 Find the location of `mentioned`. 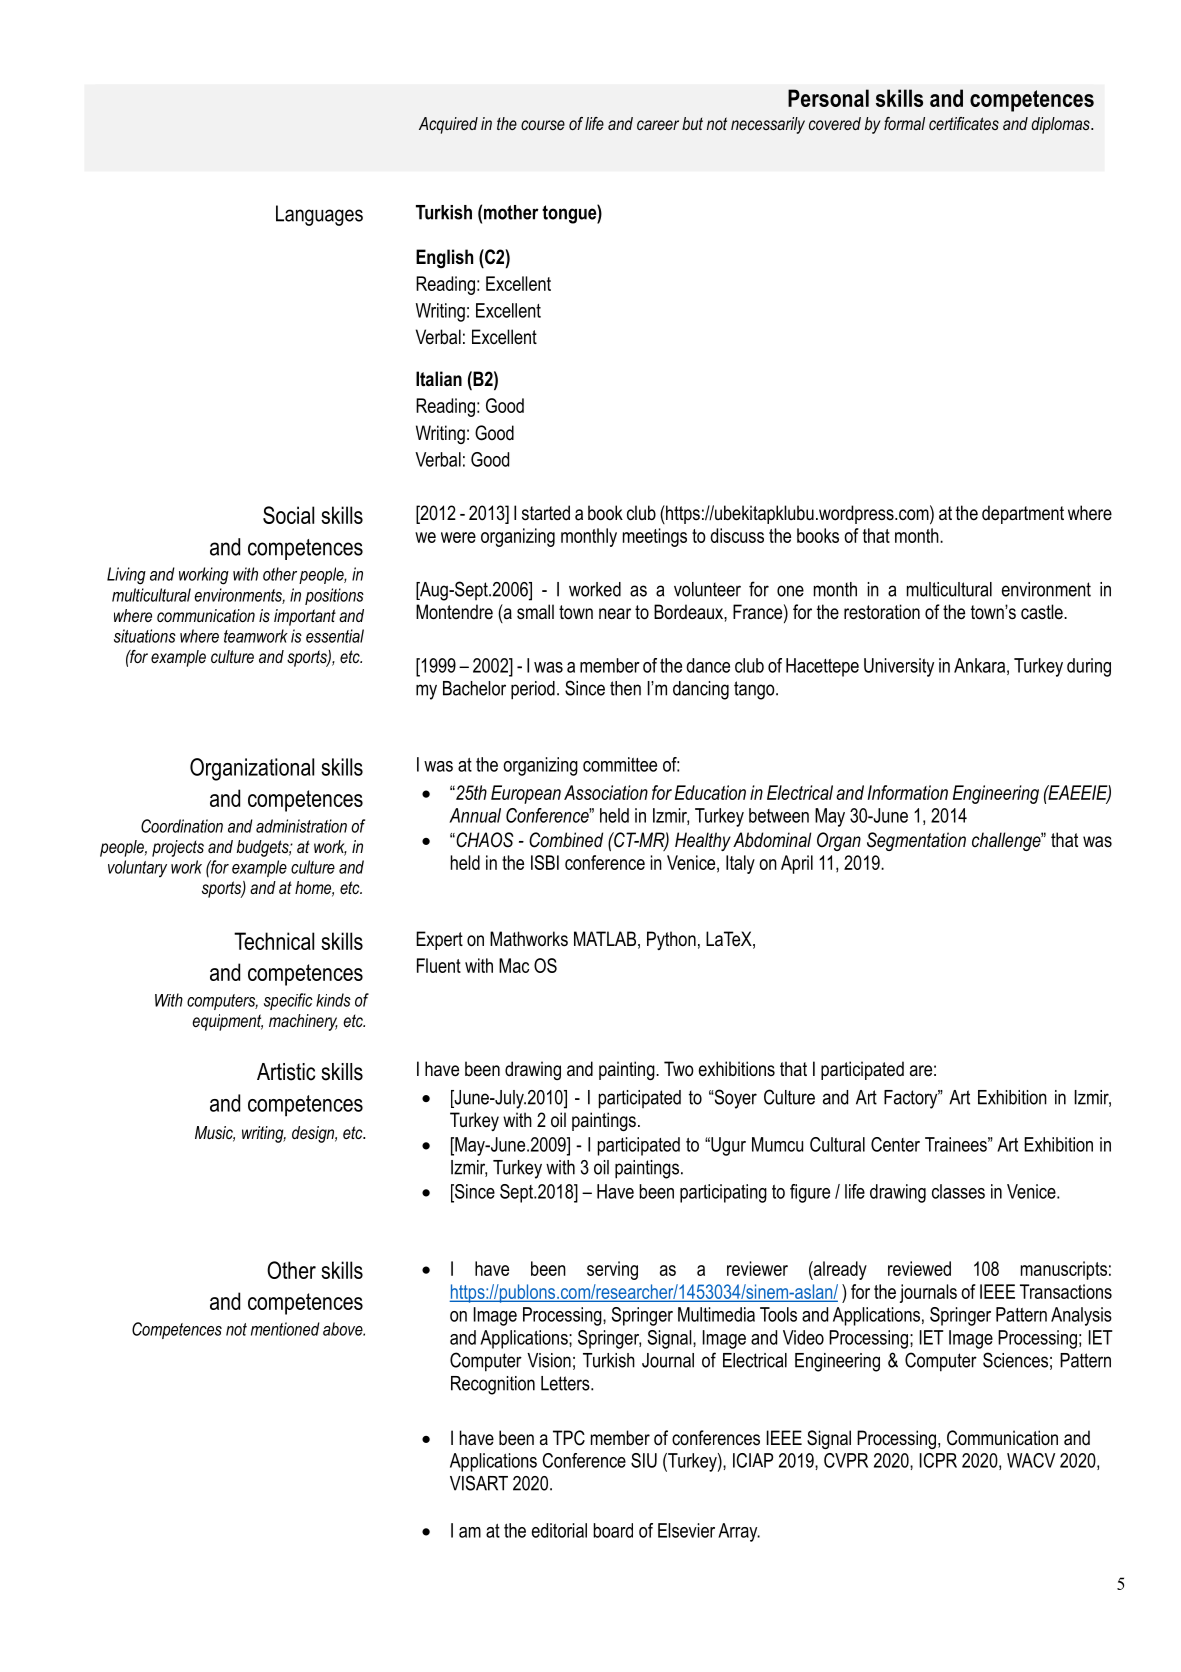

mentioned is located at coordinates (285, 1329).
